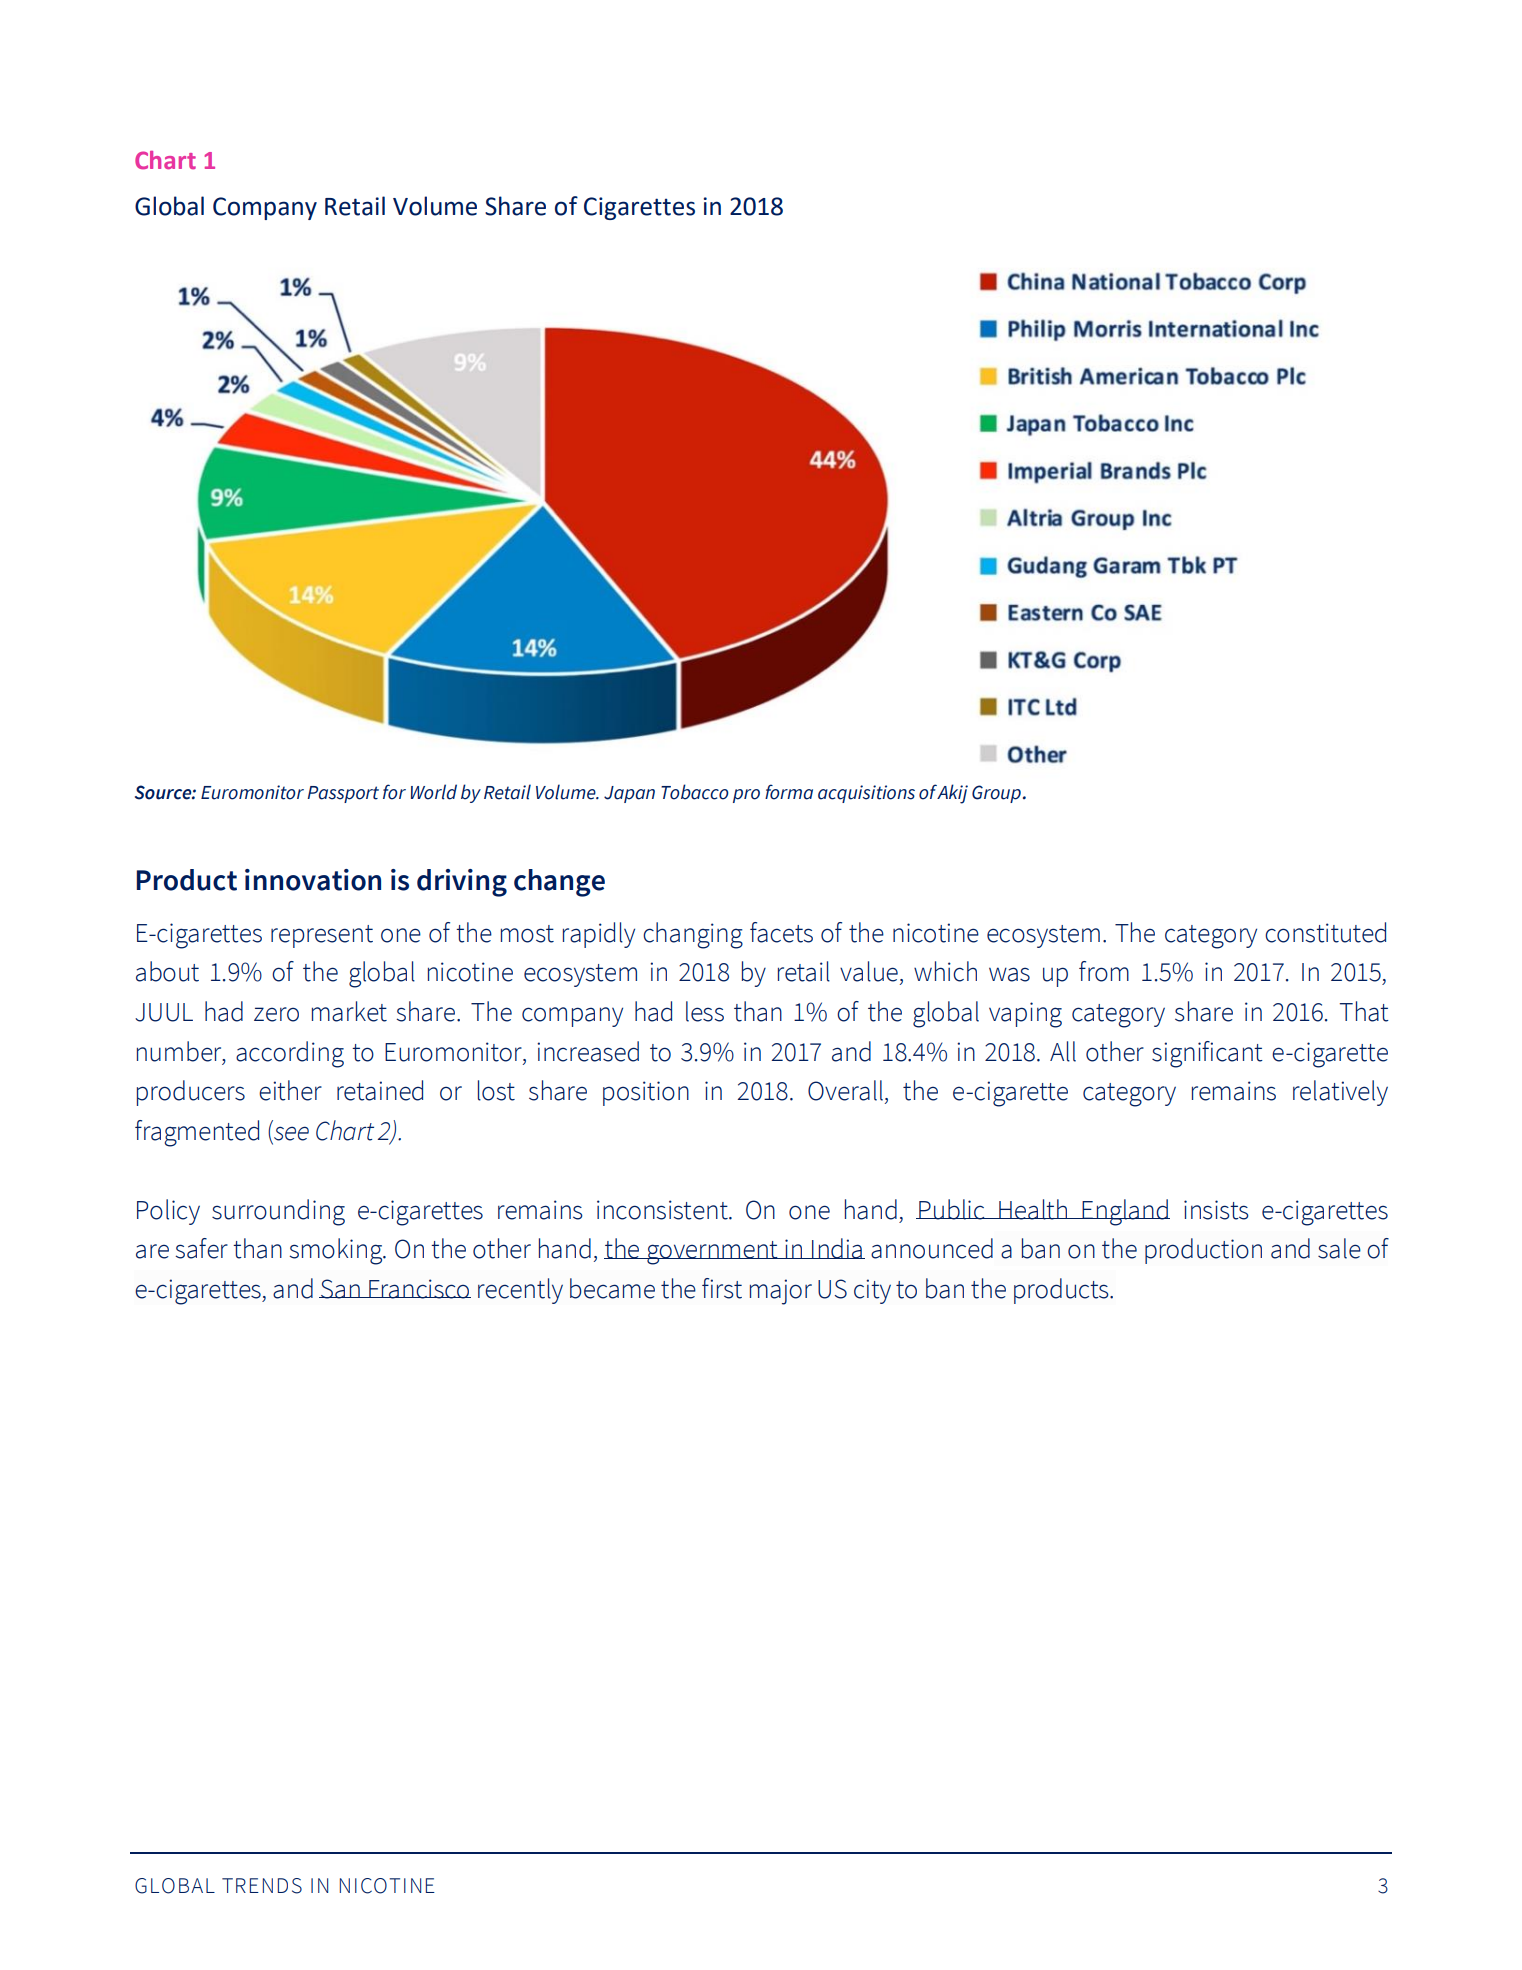  Describe the element at coordinates (1339, 1248) in the page. I see `sale` at that location.
